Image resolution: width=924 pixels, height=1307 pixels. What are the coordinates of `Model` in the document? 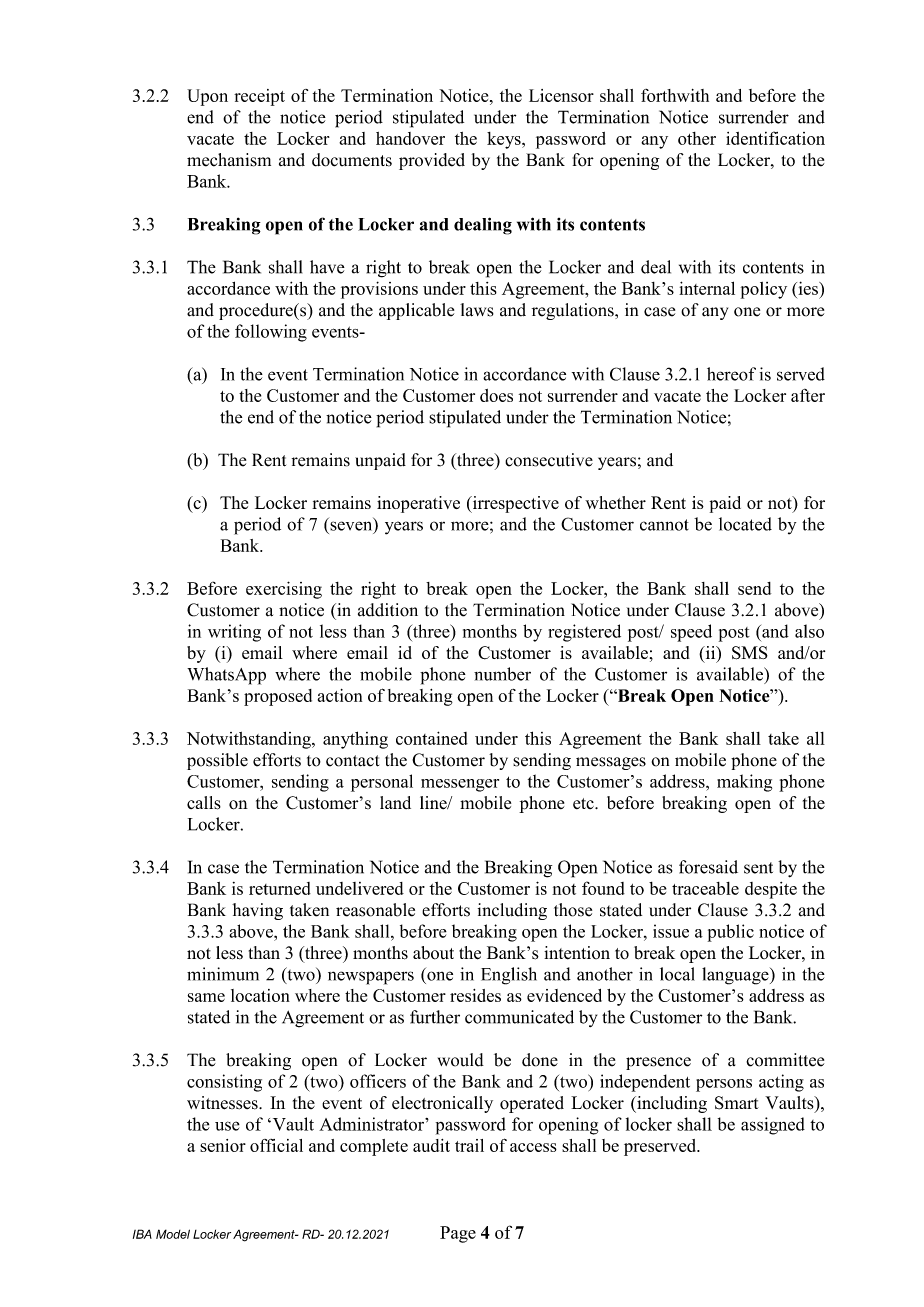 It's located at (173, 1234).
